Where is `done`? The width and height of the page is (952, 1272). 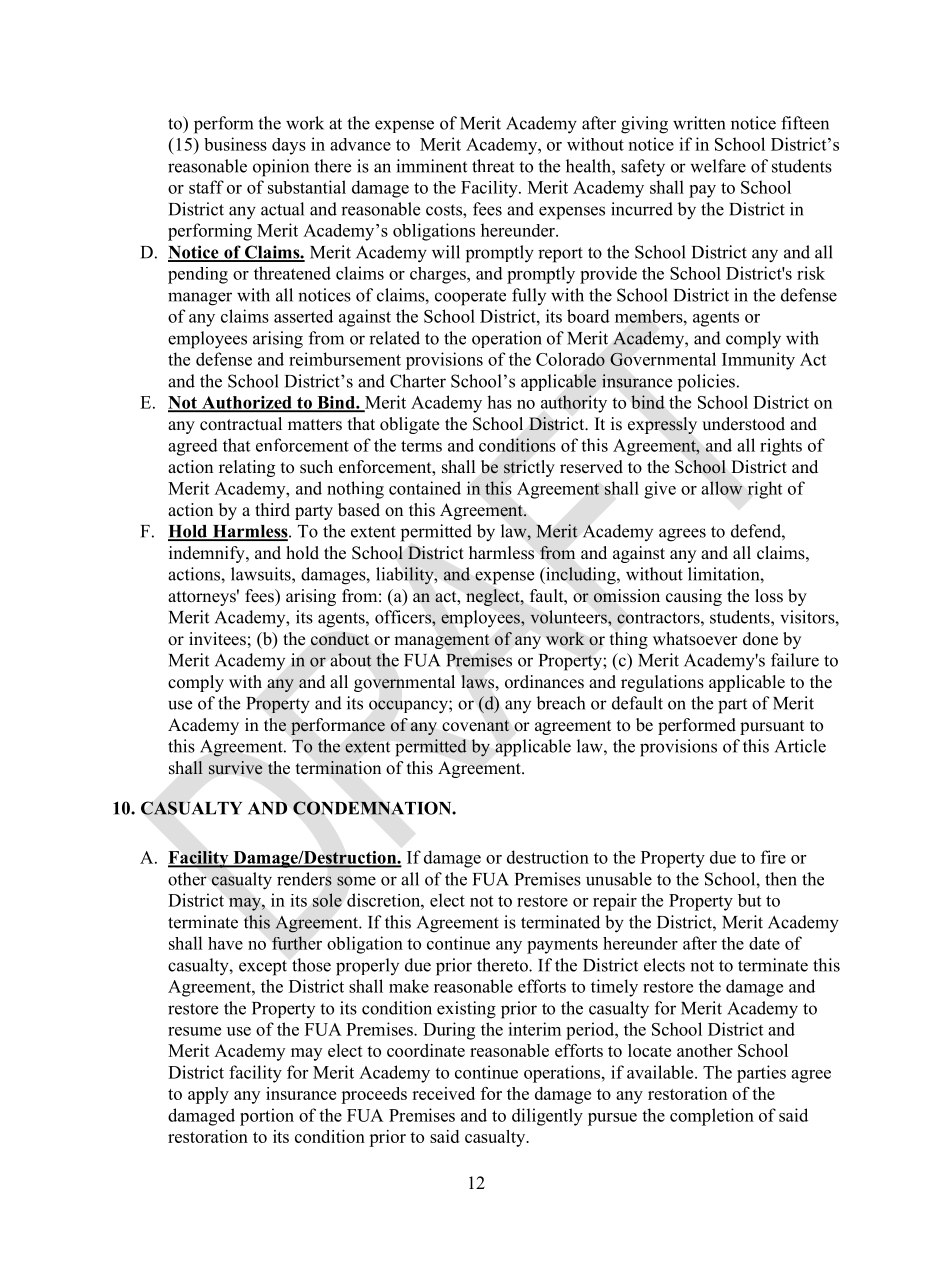
done is located at coordinates (760, 639).
